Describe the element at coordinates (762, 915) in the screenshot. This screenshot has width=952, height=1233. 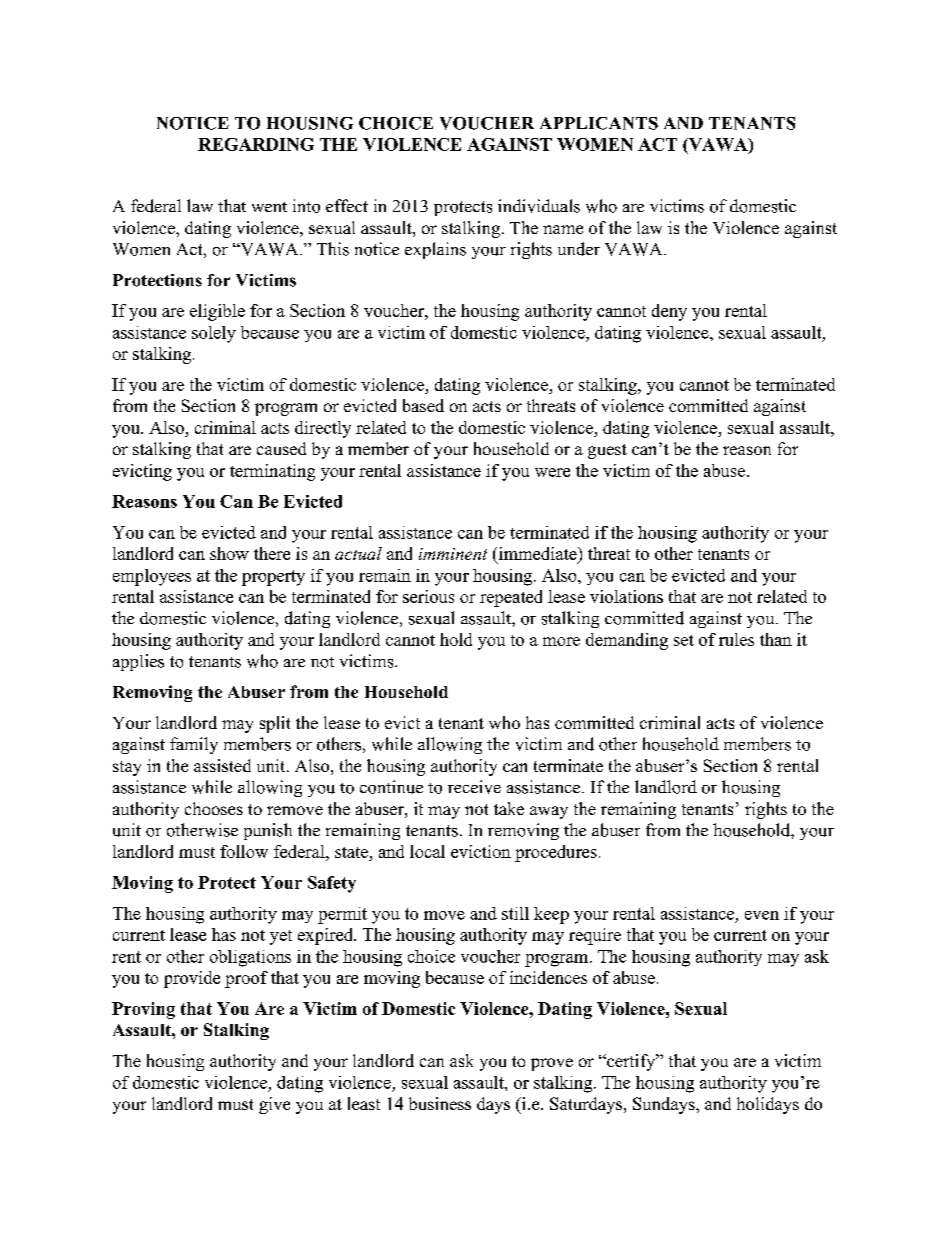
I see `even` at that location.
